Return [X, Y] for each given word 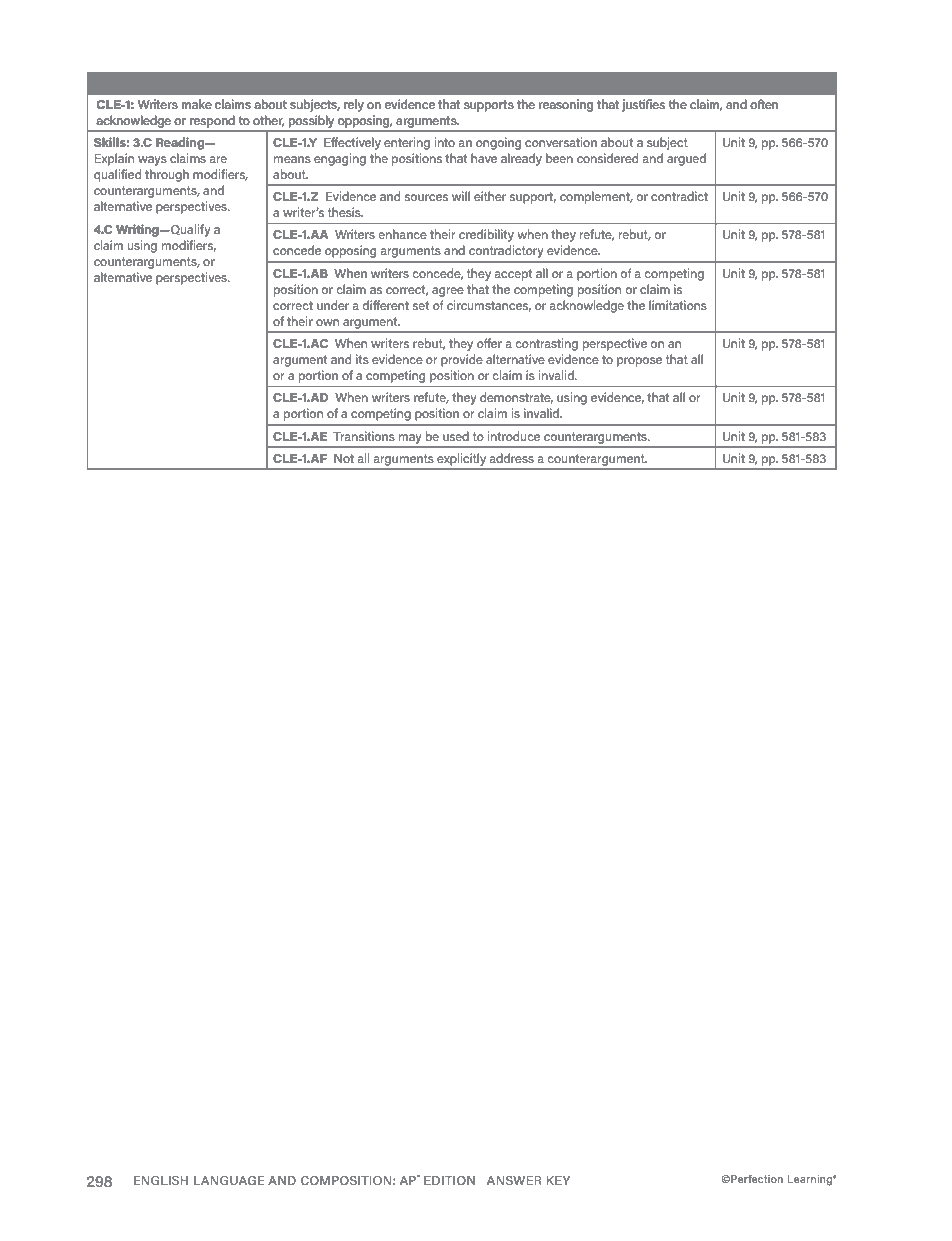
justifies [643, 105]
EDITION [449, 1180]
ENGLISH [161, 1180]
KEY [558, 1180]
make [197, 104]
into [445, 142]
